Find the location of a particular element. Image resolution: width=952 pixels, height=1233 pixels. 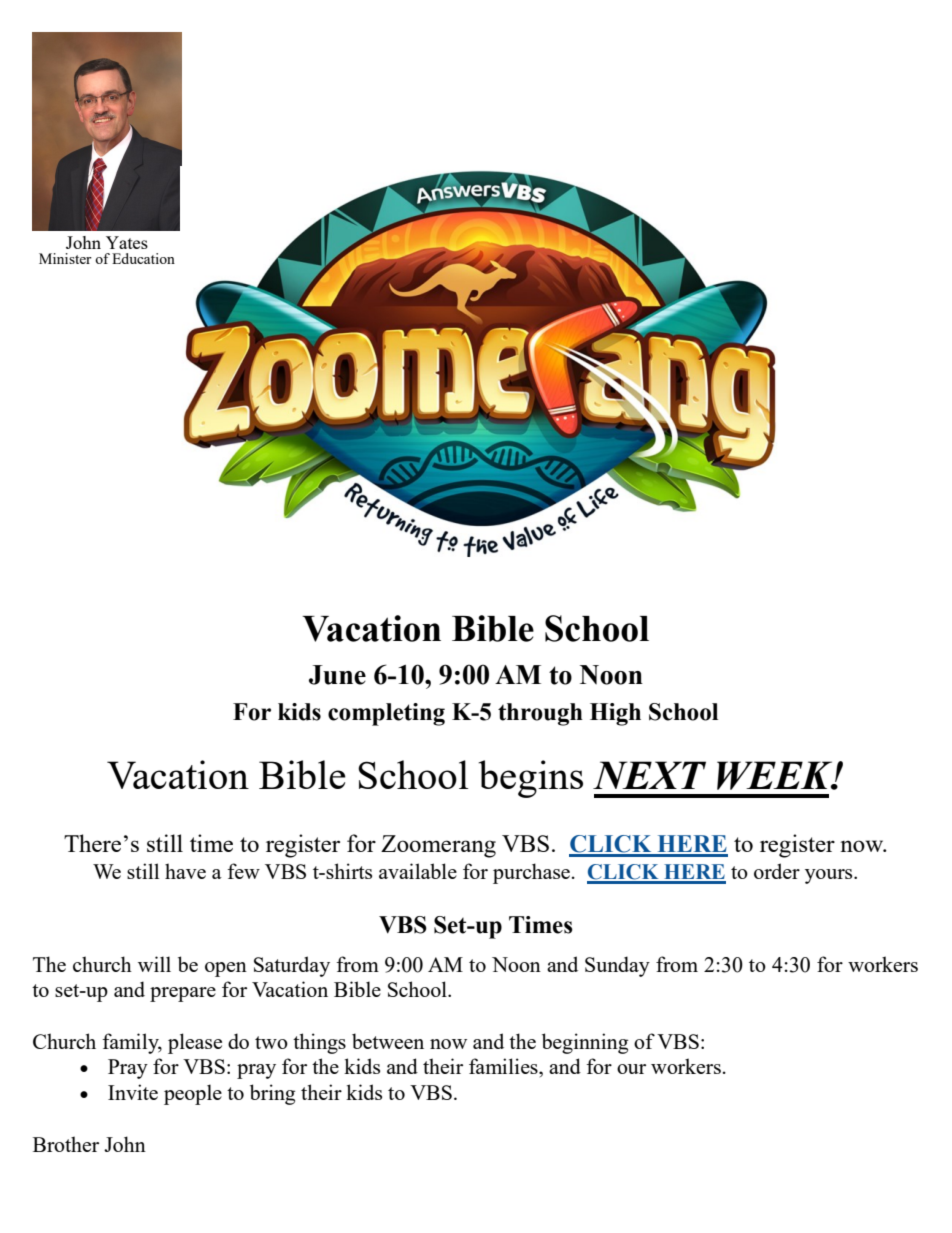

through is located at coordinates (540, 714).
